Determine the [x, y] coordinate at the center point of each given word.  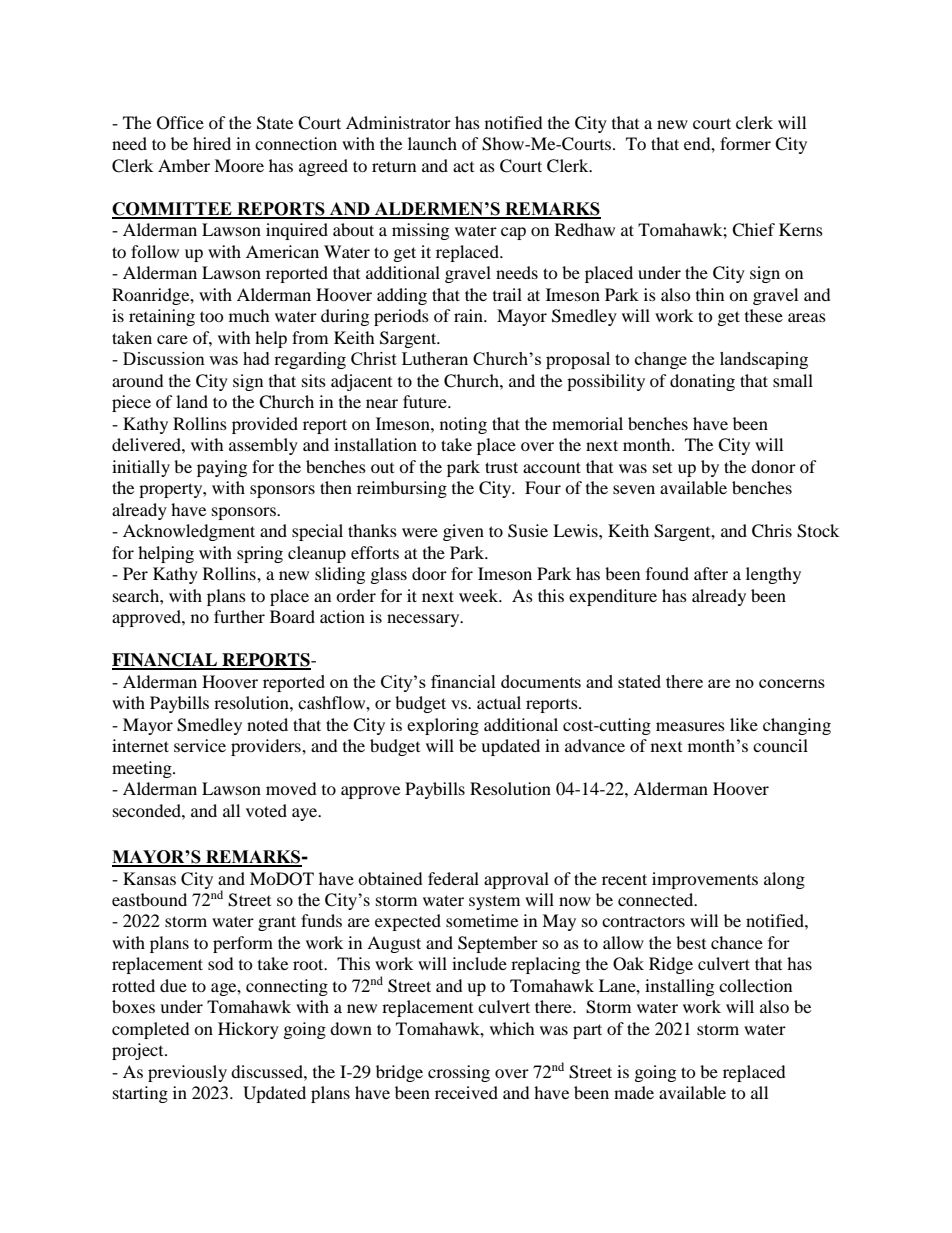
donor [773, 466]
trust [501, 467]
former [745, 143]
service [200, 745]
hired [212, 143]
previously [187, 1073]
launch [432, 143]
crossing [459, 1073]
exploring [443, 726]
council [780, 745]
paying [222, 468]
